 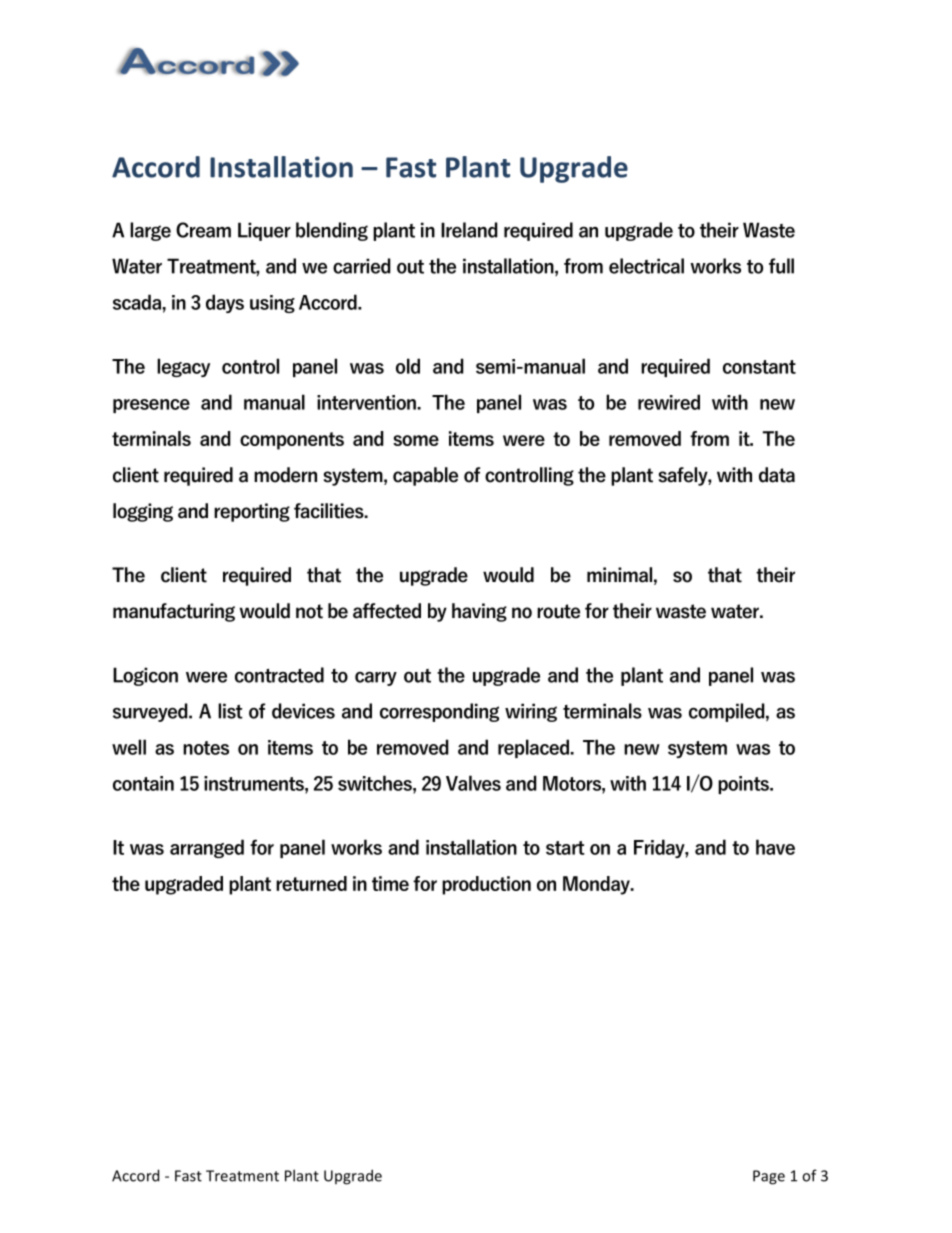 What do you see at coordinates (252, 512) in the document?
I see `reporting` at bounding box center [252, 512].
